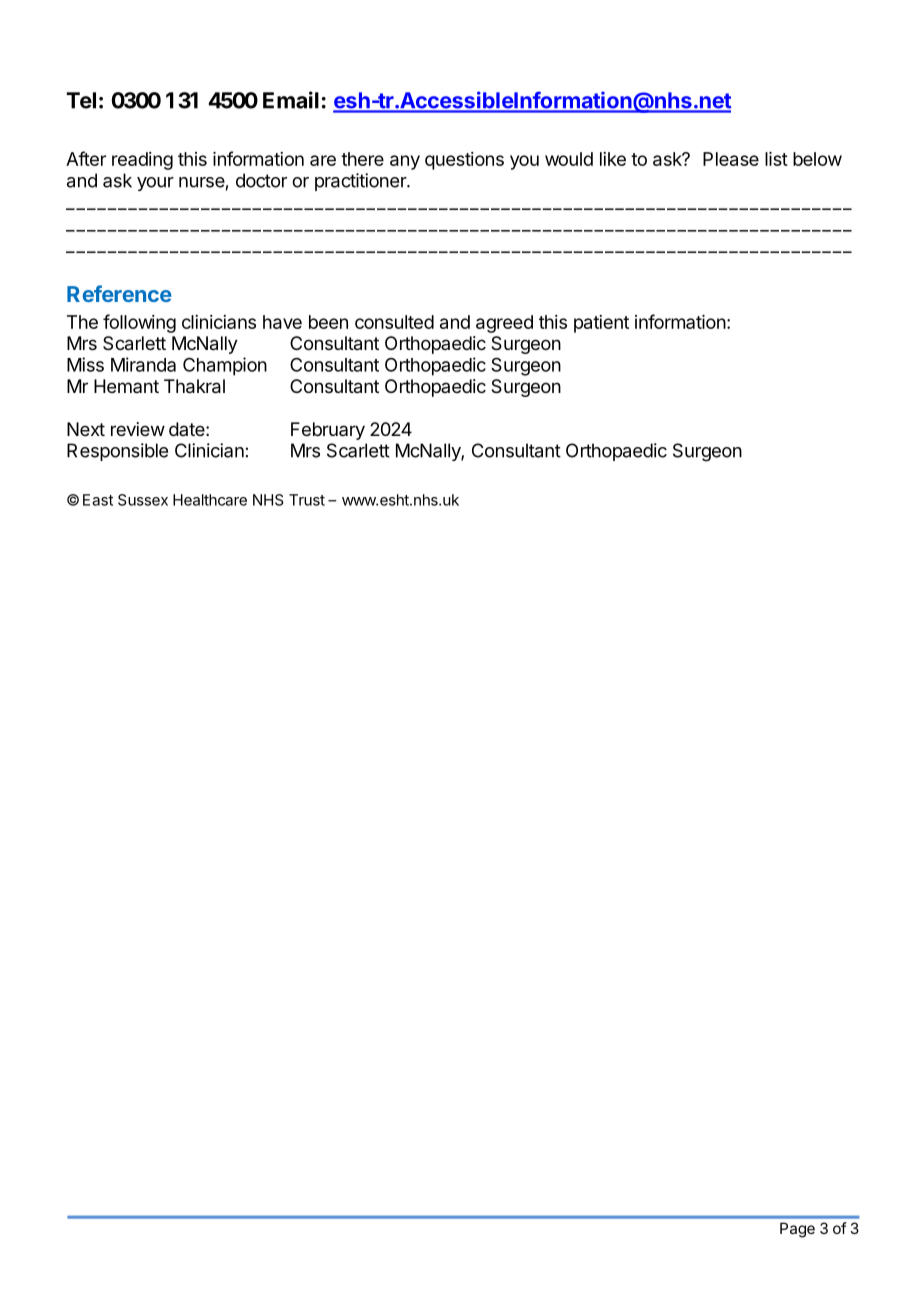 The width and height of the screenshot is (924, 1308). Describe the element at coordinates (797, 1230) in the screenshot. I see `Page` at that location.
